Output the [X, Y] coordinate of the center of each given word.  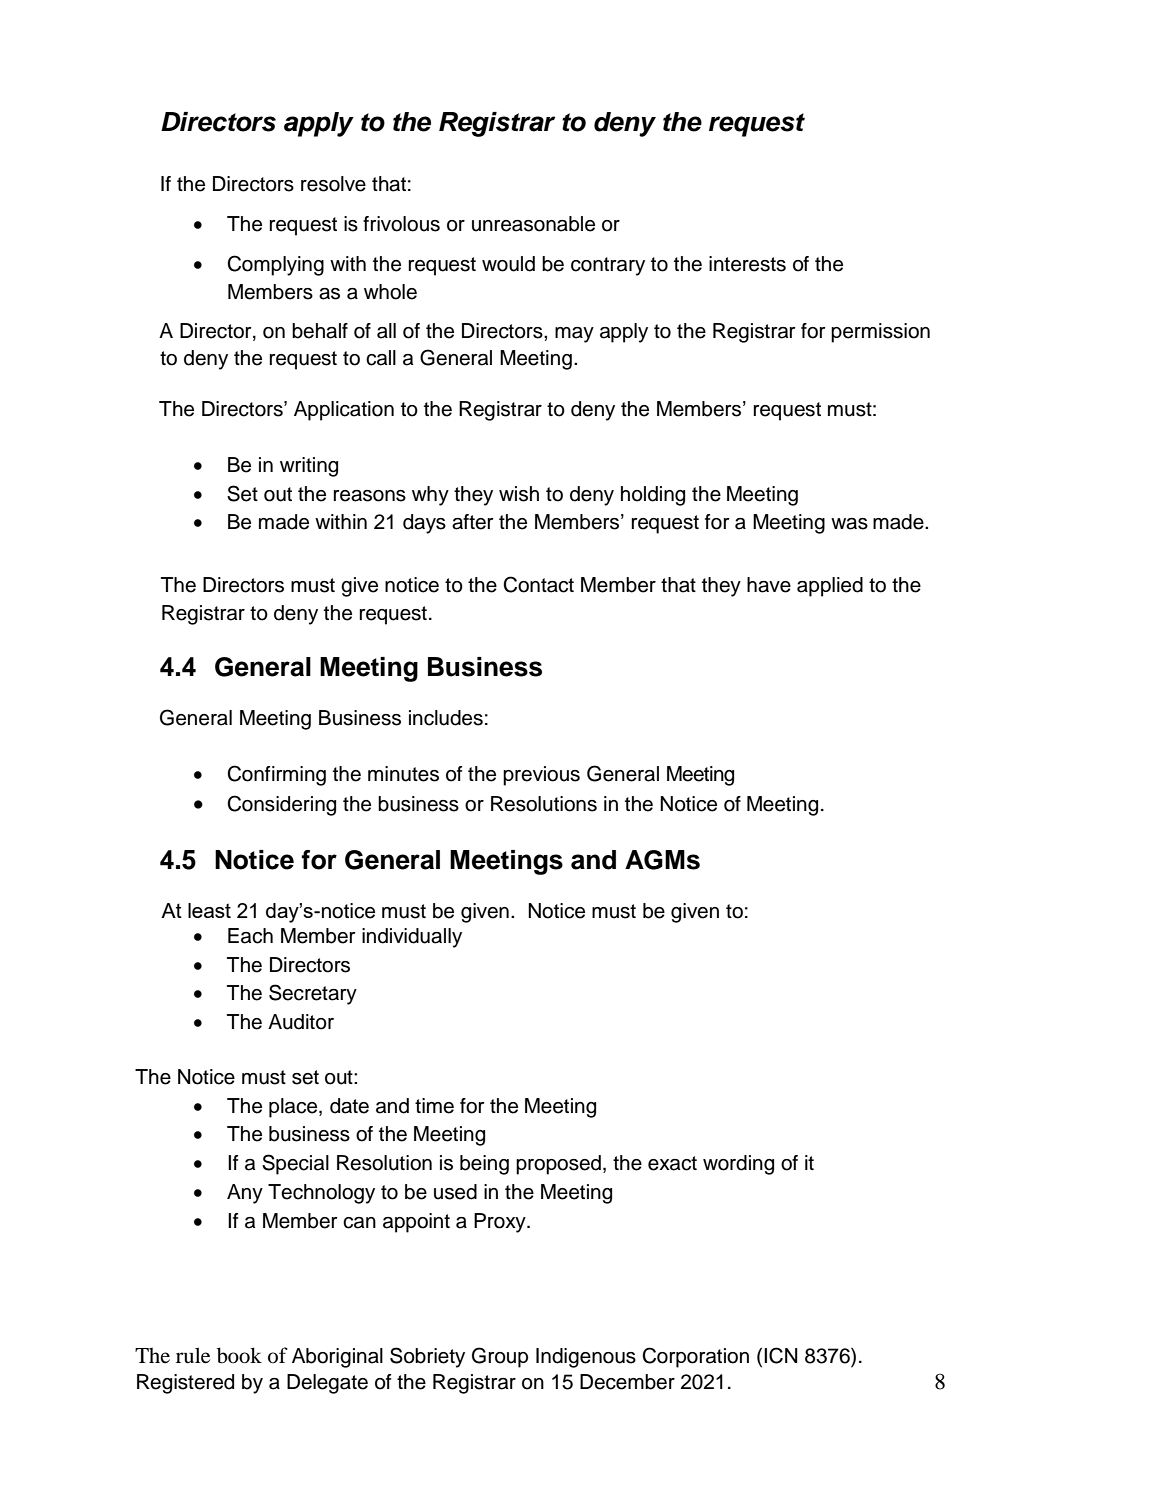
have [769, 585]
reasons [369, 496]
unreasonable [533, 224]
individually [412, 938]
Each [250, 936]
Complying [275, 265]
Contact [538, 584]
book [239, 1355]
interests [747, 264]
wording [738, 1165]
